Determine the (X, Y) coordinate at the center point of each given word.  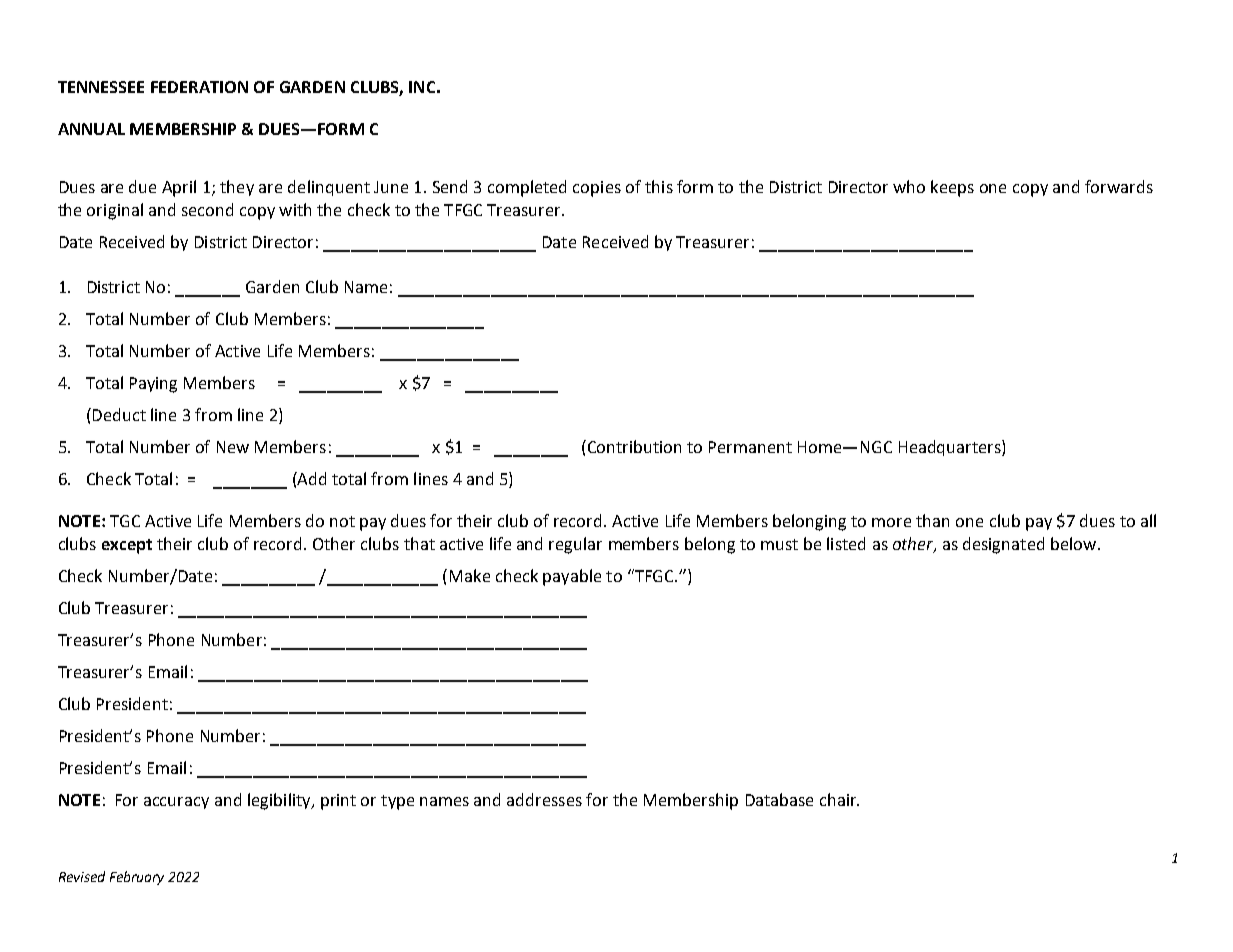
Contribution (633, 446)
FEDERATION (199, 87)
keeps (952, 188)
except (127, 546)
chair (839, 799)
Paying (153, 385)
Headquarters (951, 448)
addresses (544, 799)
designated (1003, 545)
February (137, 878)
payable (572, 577)
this (659, 186)
